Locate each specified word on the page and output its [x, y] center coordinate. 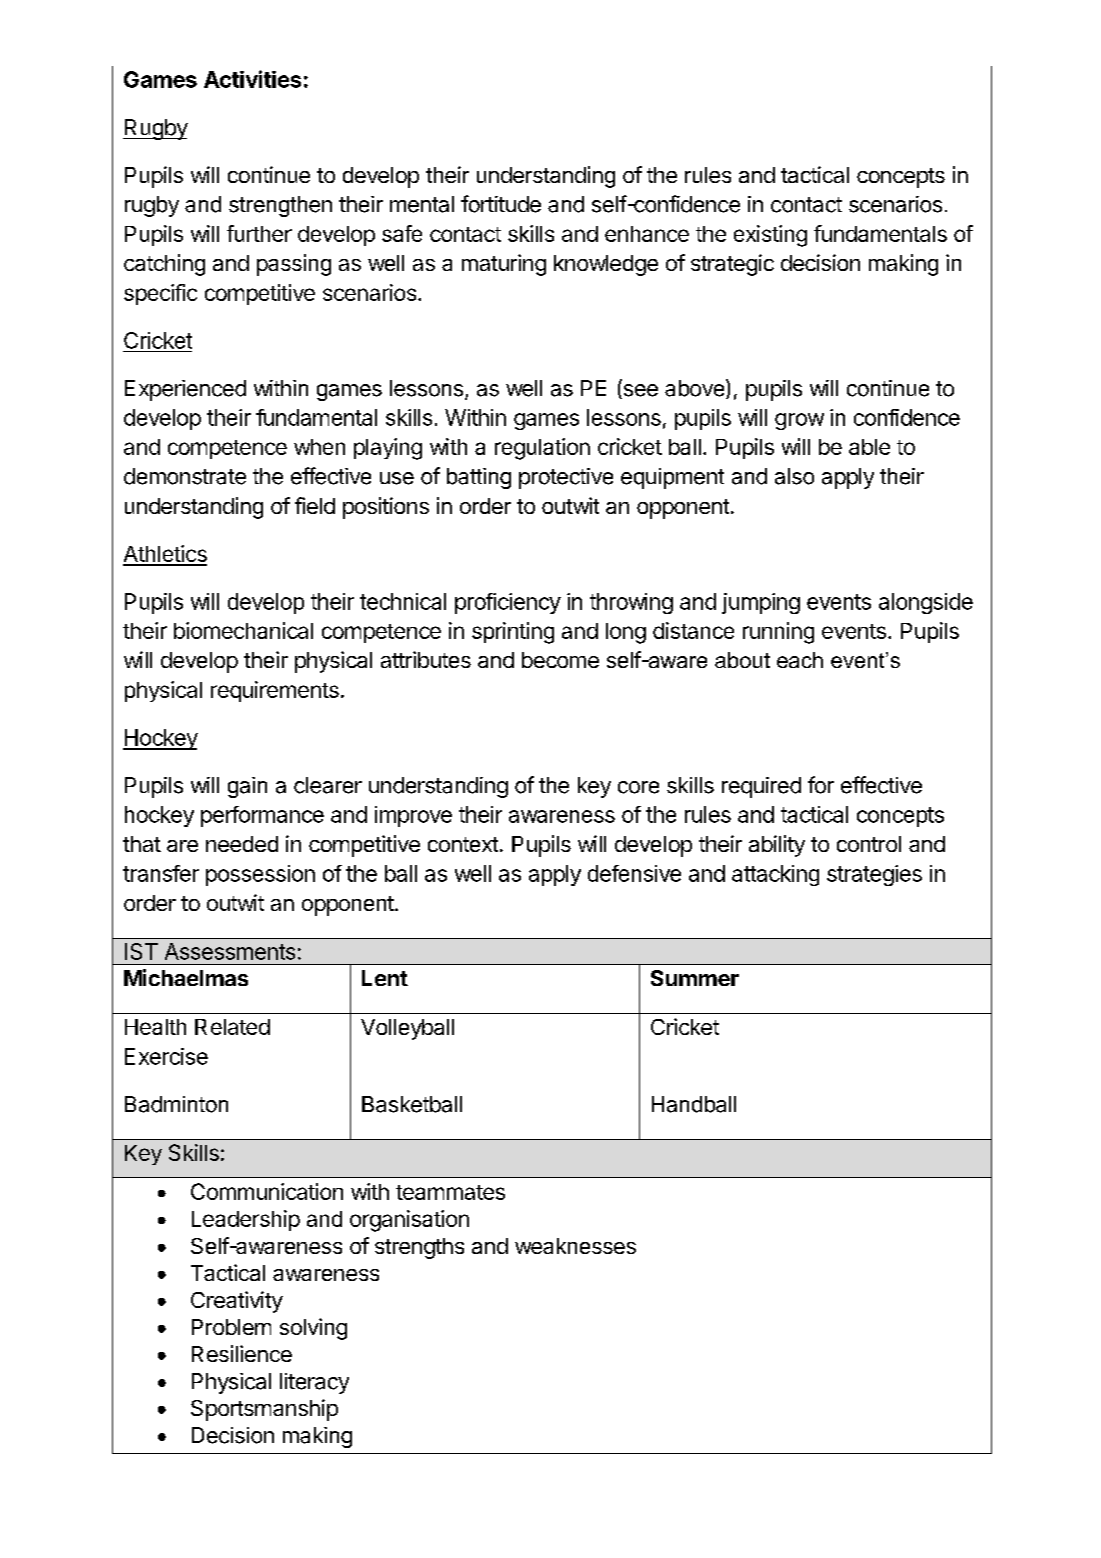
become [560, 660]
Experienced [185, 390]
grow [799, 421]
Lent [385, 978]
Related [232, 1027]
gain [247, 787]
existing [770, 236]
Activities [252, 79]
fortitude [501, 204]
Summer [695, 978]
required [761, 787]
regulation [542, 449]
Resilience [242, 1353]
